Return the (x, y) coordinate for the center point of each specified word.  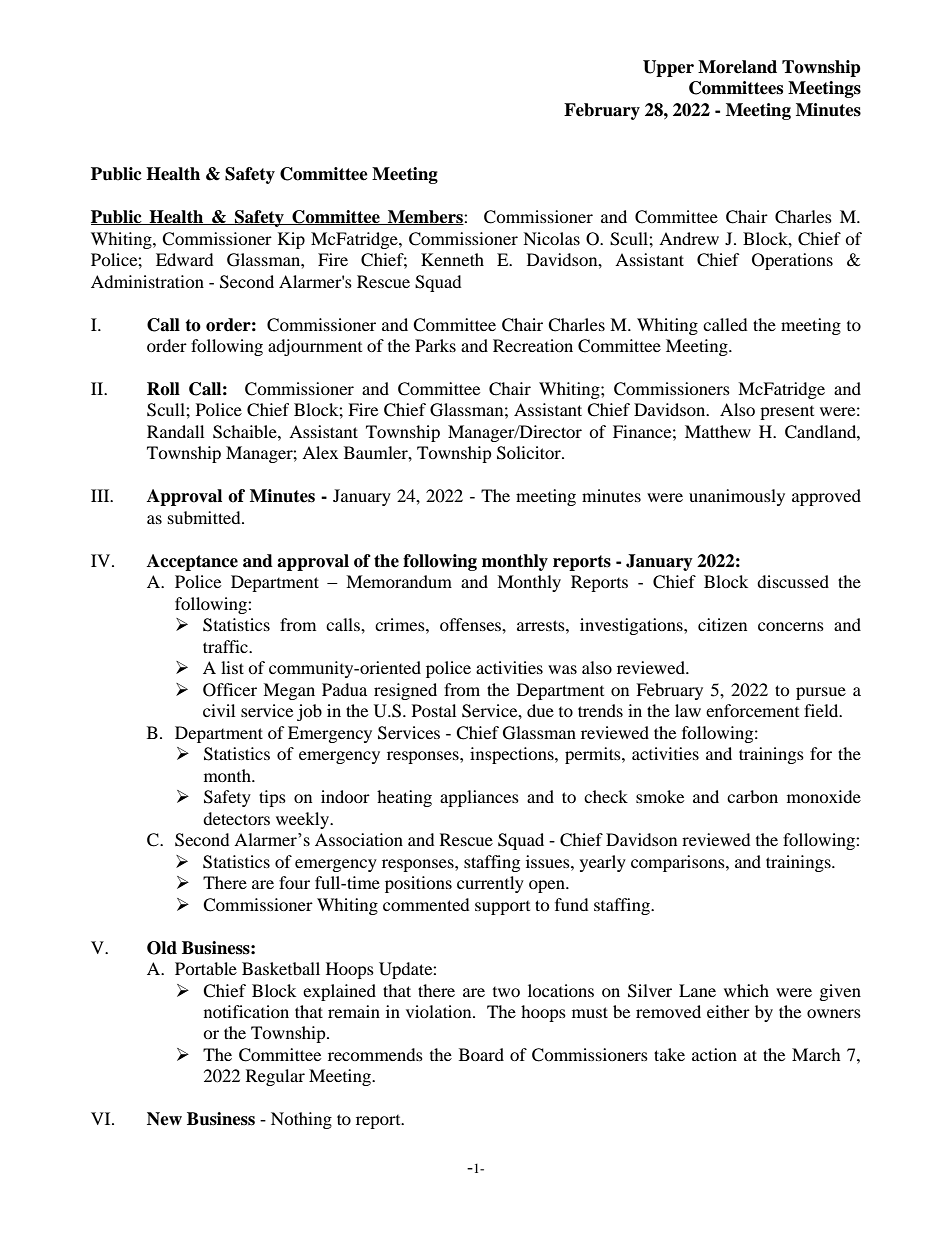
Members (425, 217)
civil (219, 710)
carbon (752, 796)
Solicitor (530, 453)
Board (481, 1054)
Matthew (718, 431)
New (164, 1119)
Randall (175, 431)
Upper (668, 68)
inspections (513, 755)
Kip (291, 240)
